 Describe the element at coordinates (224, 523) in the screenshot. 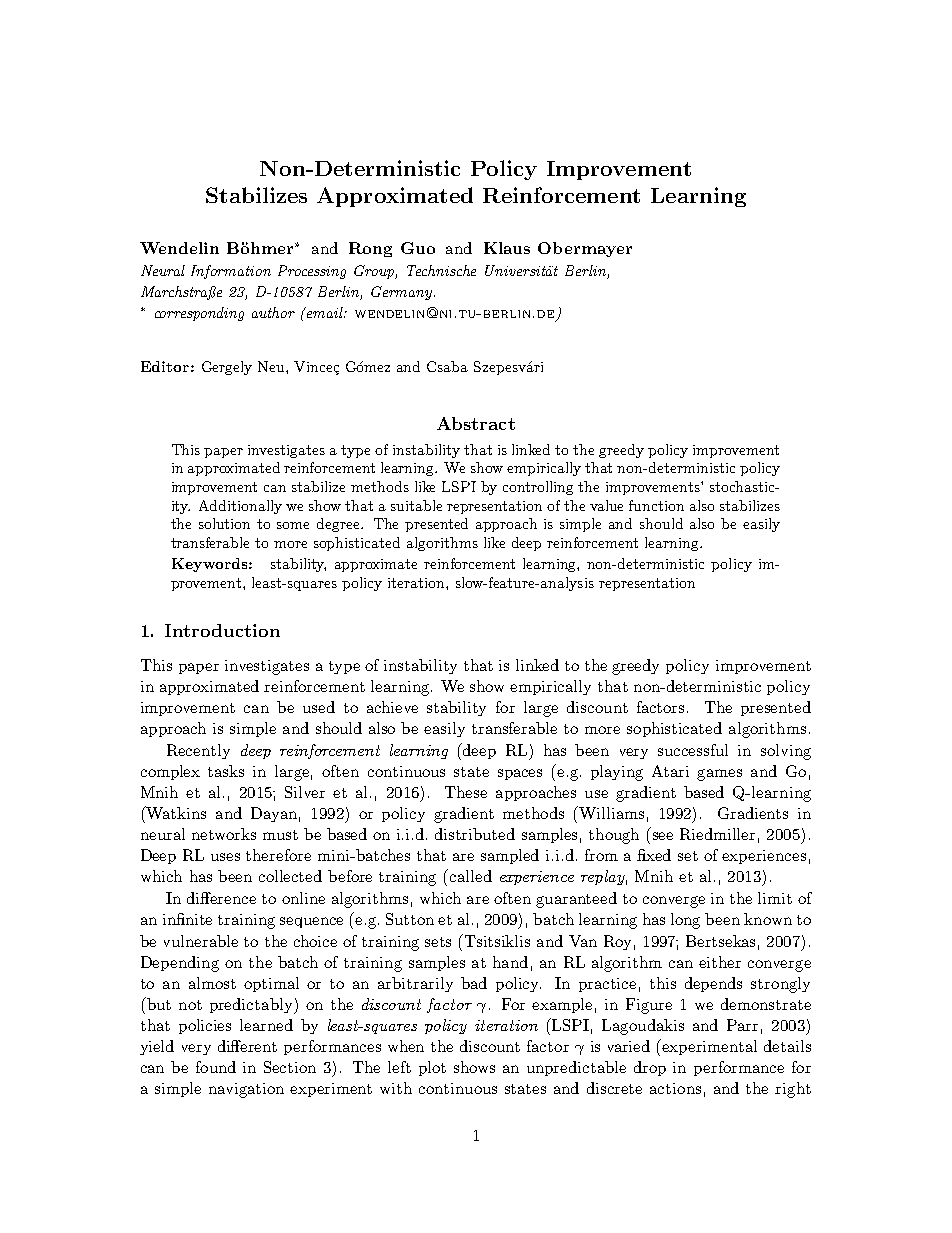

I see `solution` at that location.
